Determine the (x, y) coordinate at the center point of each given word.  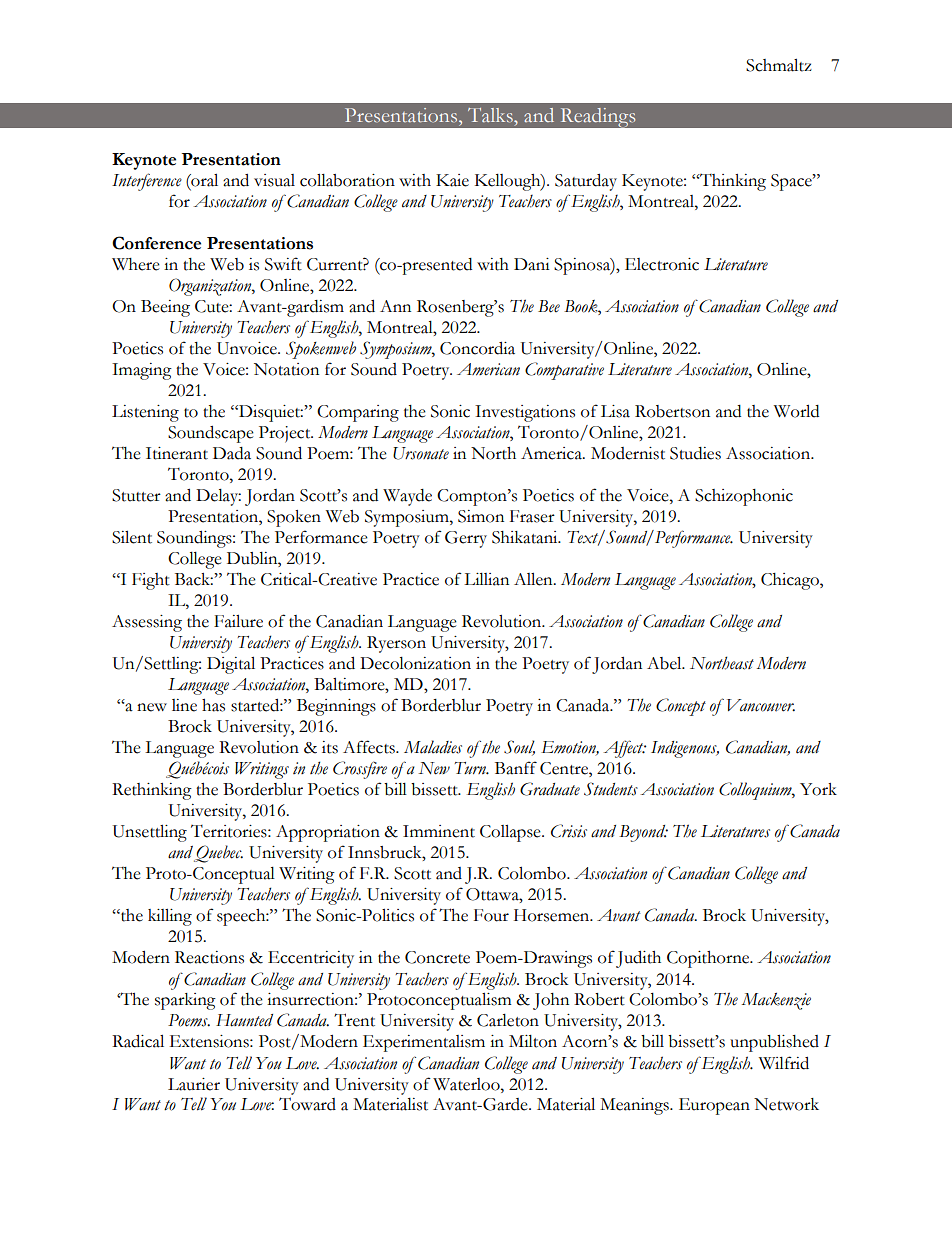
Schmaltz (779, 65)
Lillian (486, 579)
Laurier (194, 1084)
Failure (238, 621)
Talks (491, 115)
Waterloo (467, 1084)
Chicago (791, 581)
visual (274, 180)
